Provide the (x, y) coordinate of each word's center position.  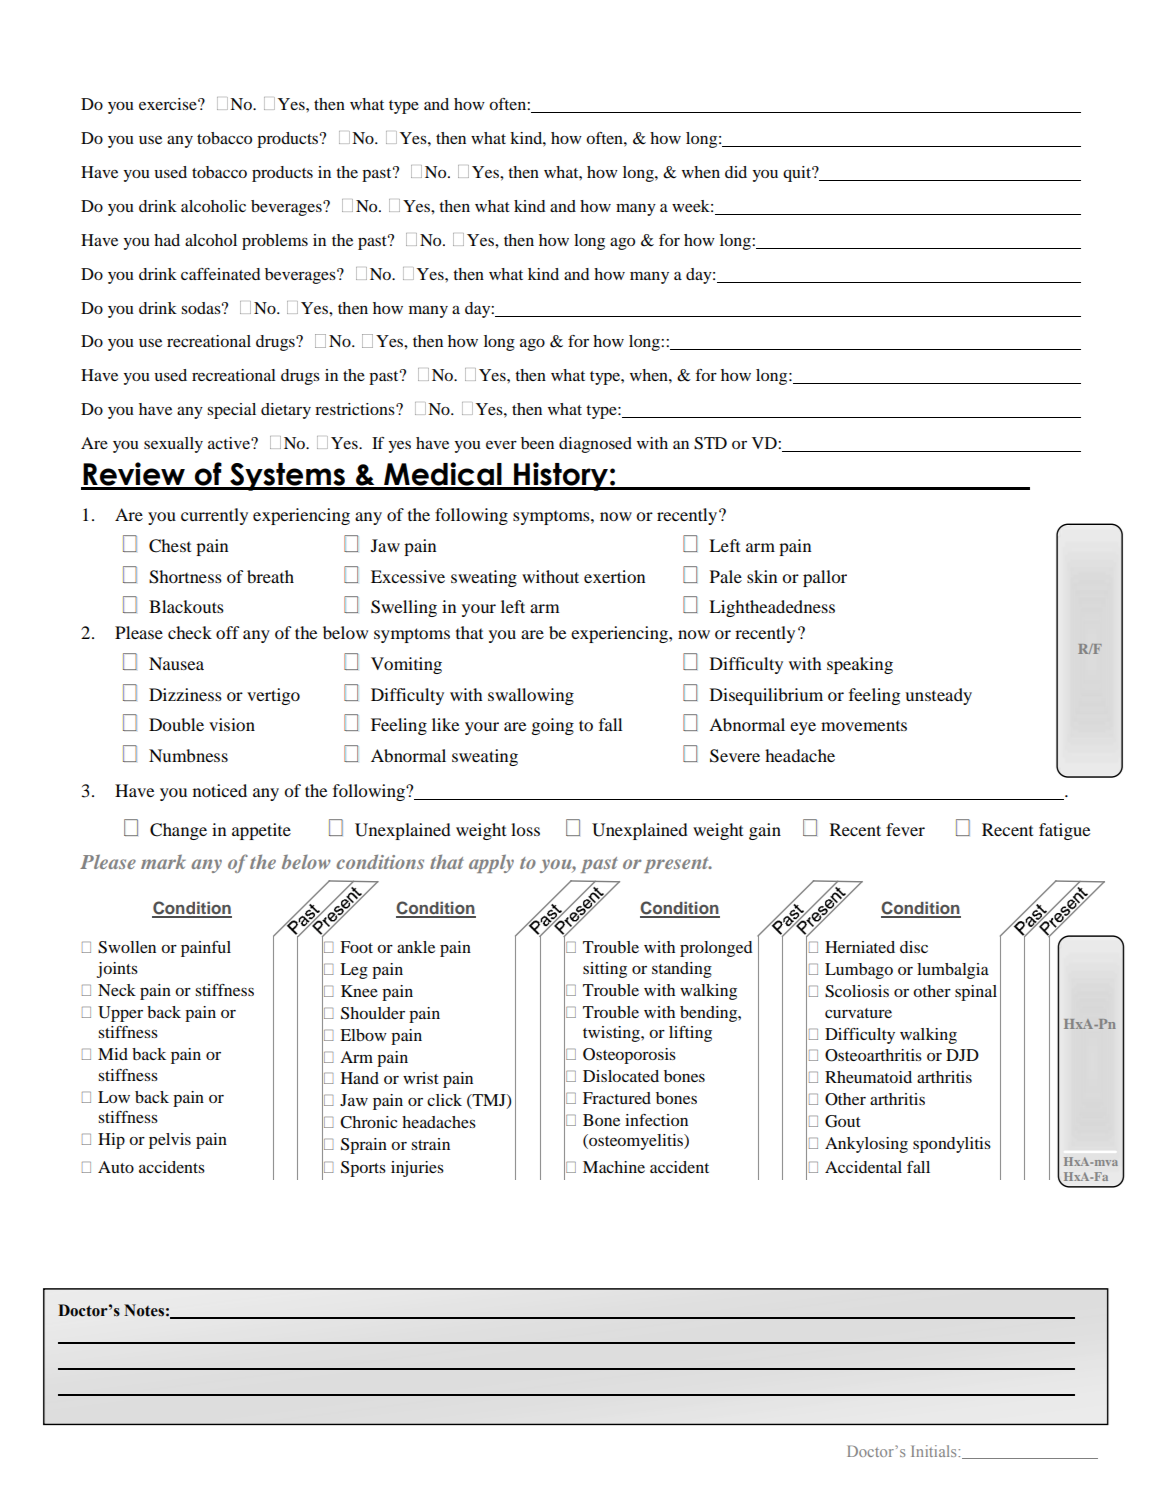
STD (710, 443)
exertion (614, 576)
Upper (120, 1014)
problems (275, 242)
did (736, 172)
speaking (860, 665)
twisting (612, 1034)
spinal (976, 993)
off (228, 632)
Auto (116, 1167)
